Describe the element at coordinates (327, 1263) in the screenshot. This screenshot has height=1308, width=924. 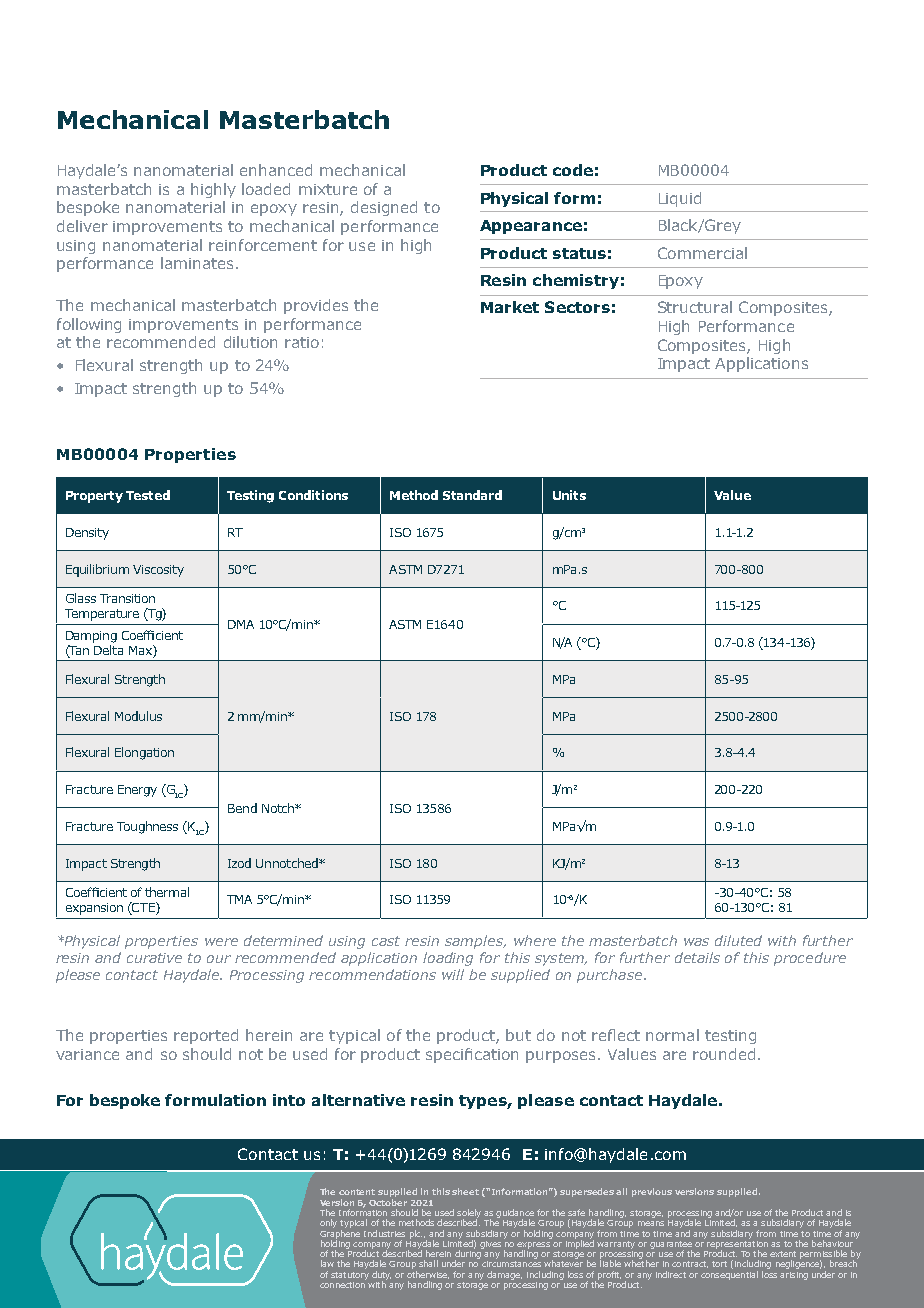
I see `law` at that location.
